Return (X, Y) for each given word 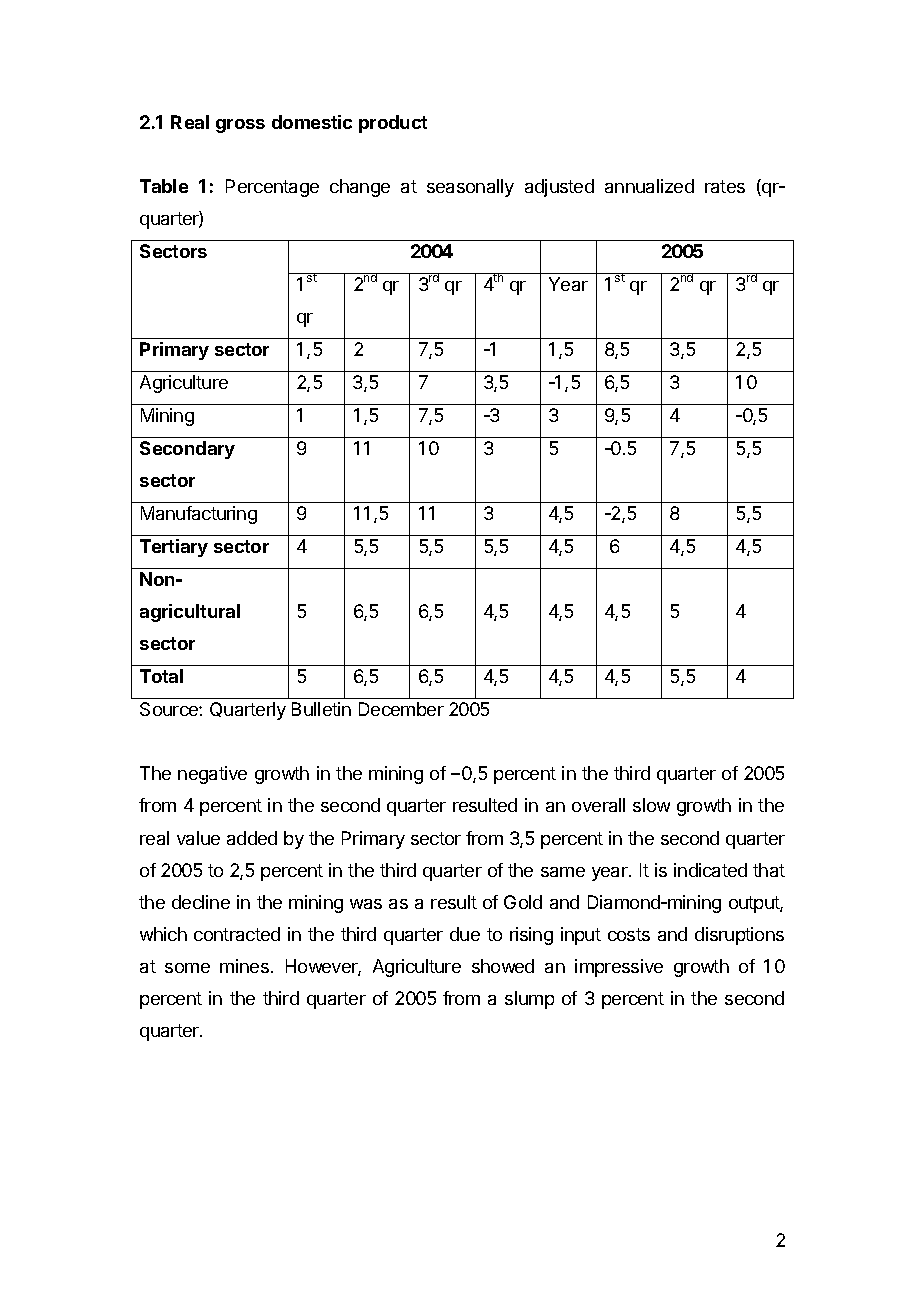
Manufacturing (199, 515)
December (401, 709)
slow (651, 805)
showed (503, 966)
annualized (649, 186)
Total (161, 676)
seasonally (470, 188)
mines (244, 966)
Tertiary (174, 548)
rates (725, 186)
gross (240, 126)
